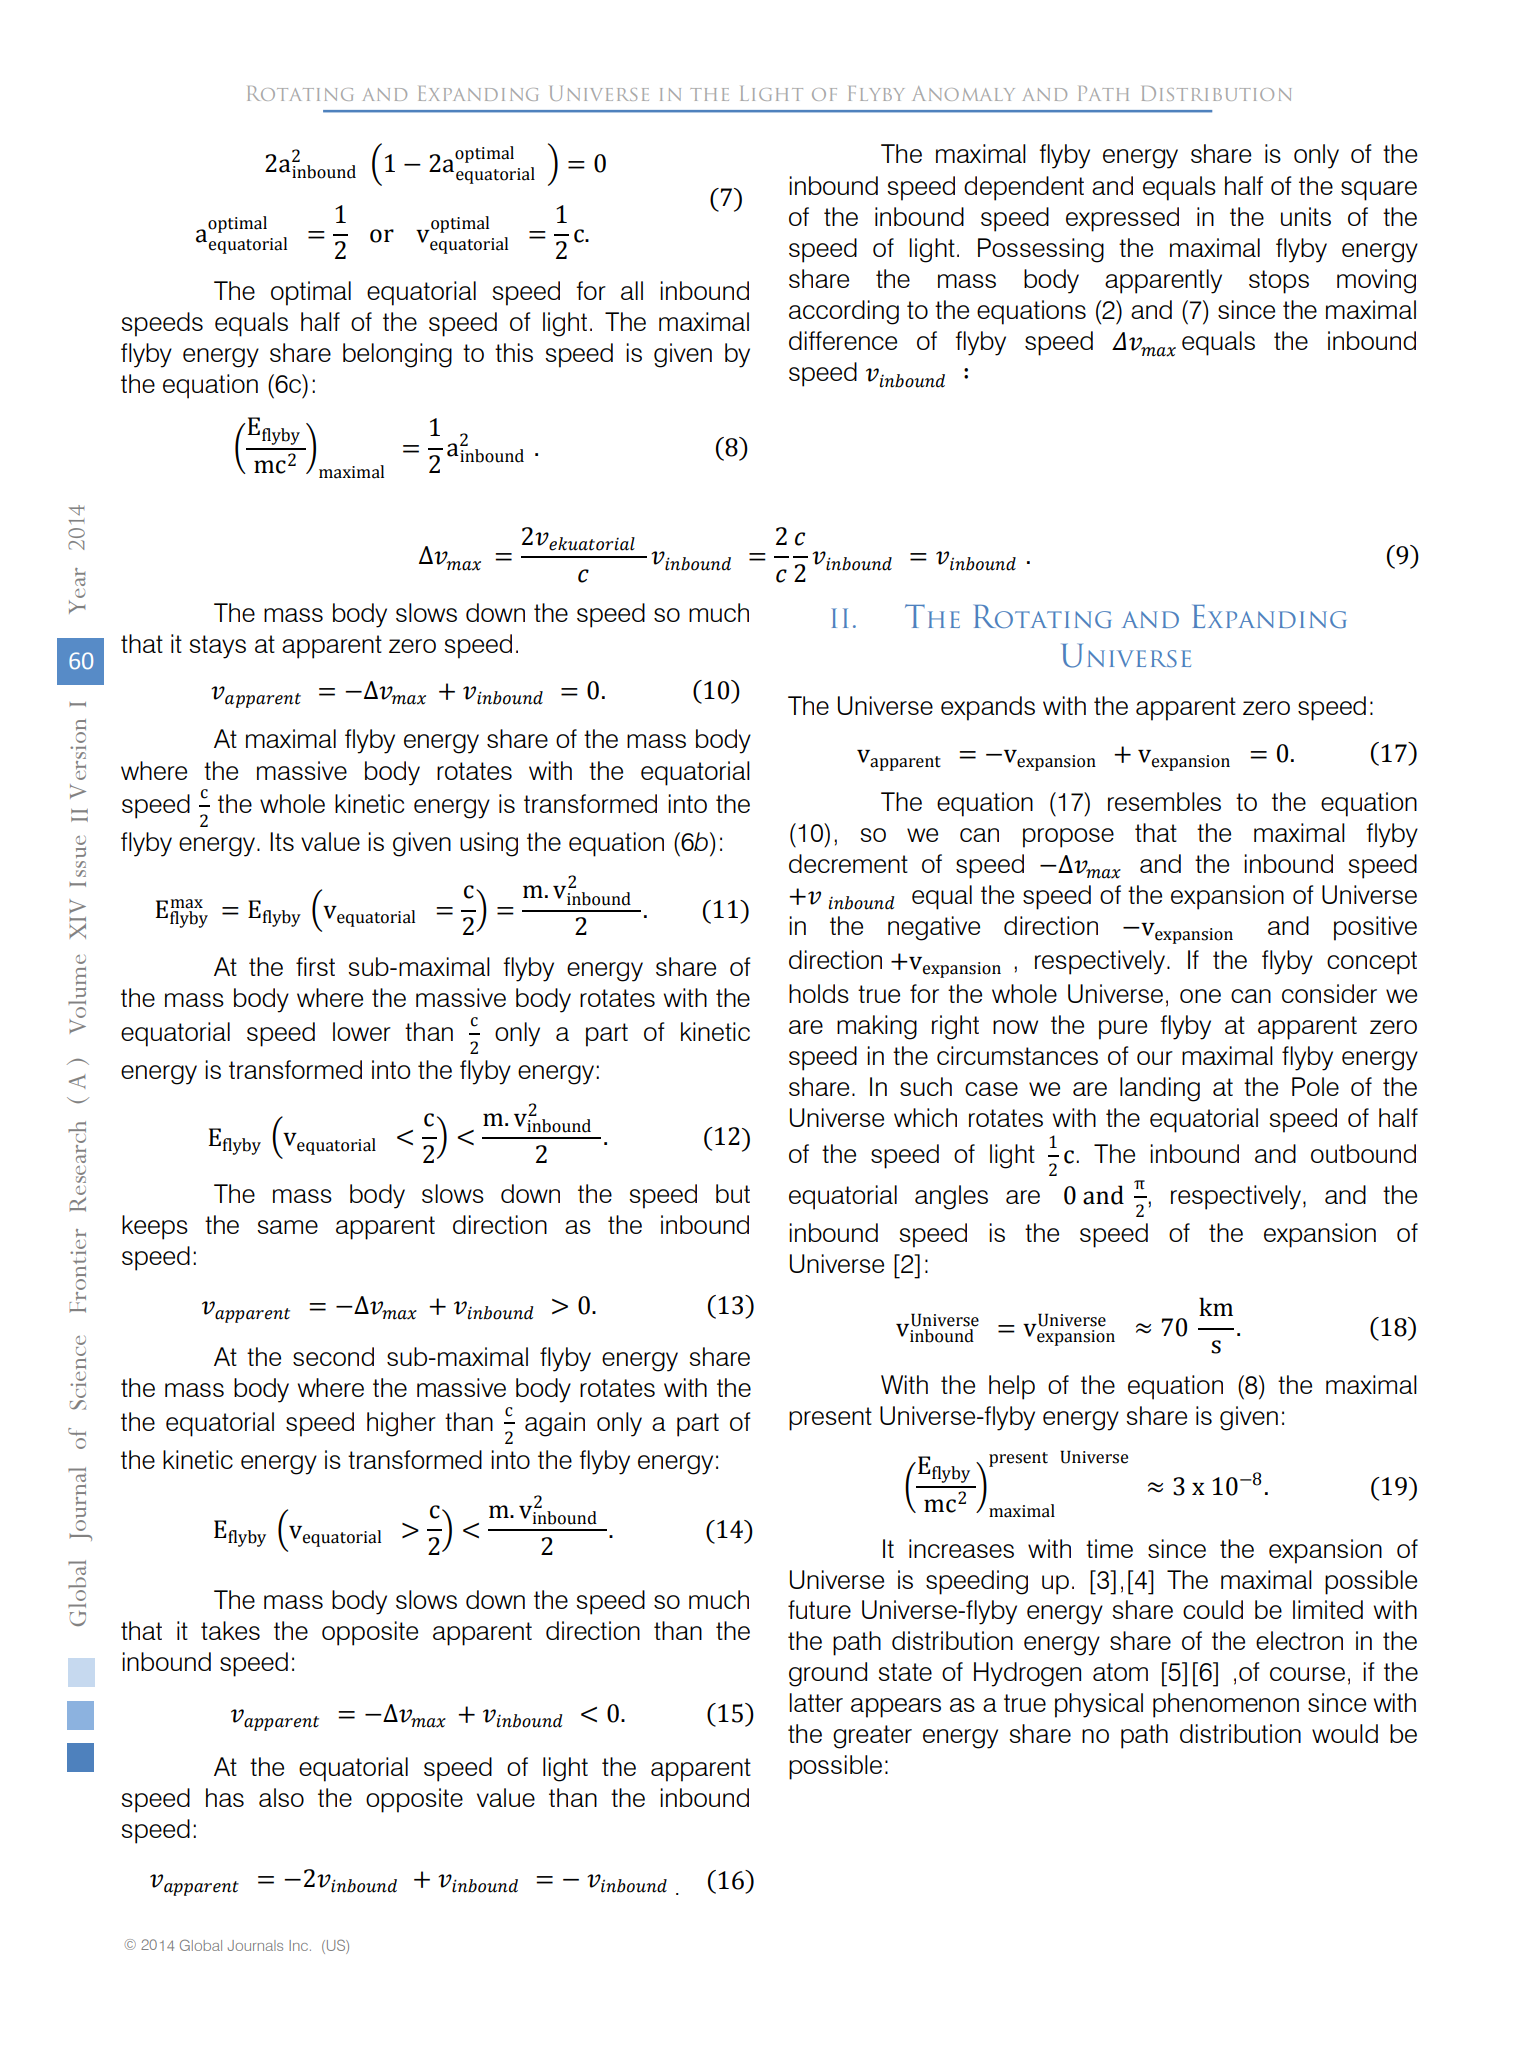 The height and width of the page is (2047, 1539). Describe the element at coordinates (217, 647) in the page. I see `stays` at that location.
